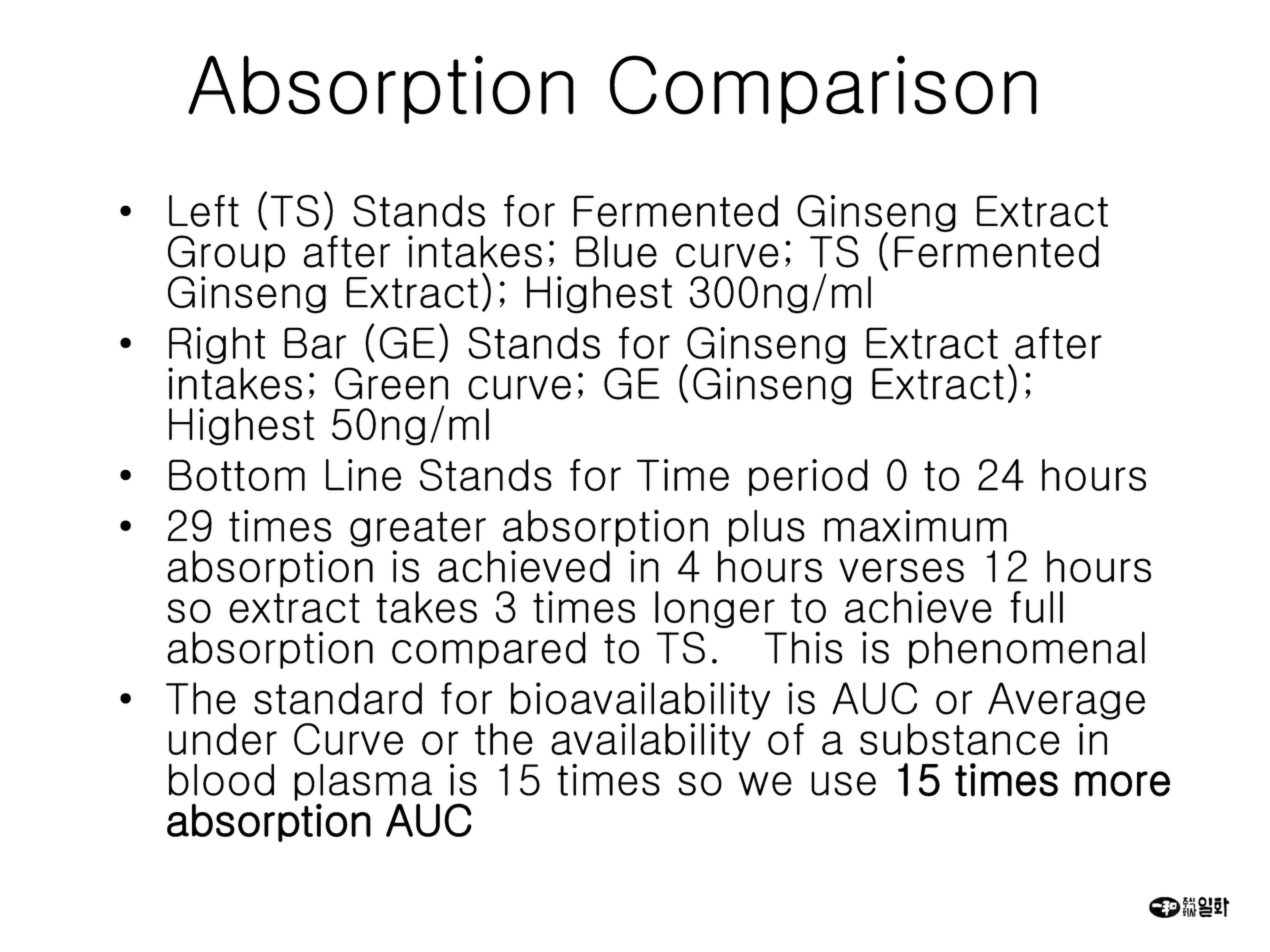  What do you see at coordinates (808, 477) in the screenshot?
I see `period` at bounding box center [808, 477].
